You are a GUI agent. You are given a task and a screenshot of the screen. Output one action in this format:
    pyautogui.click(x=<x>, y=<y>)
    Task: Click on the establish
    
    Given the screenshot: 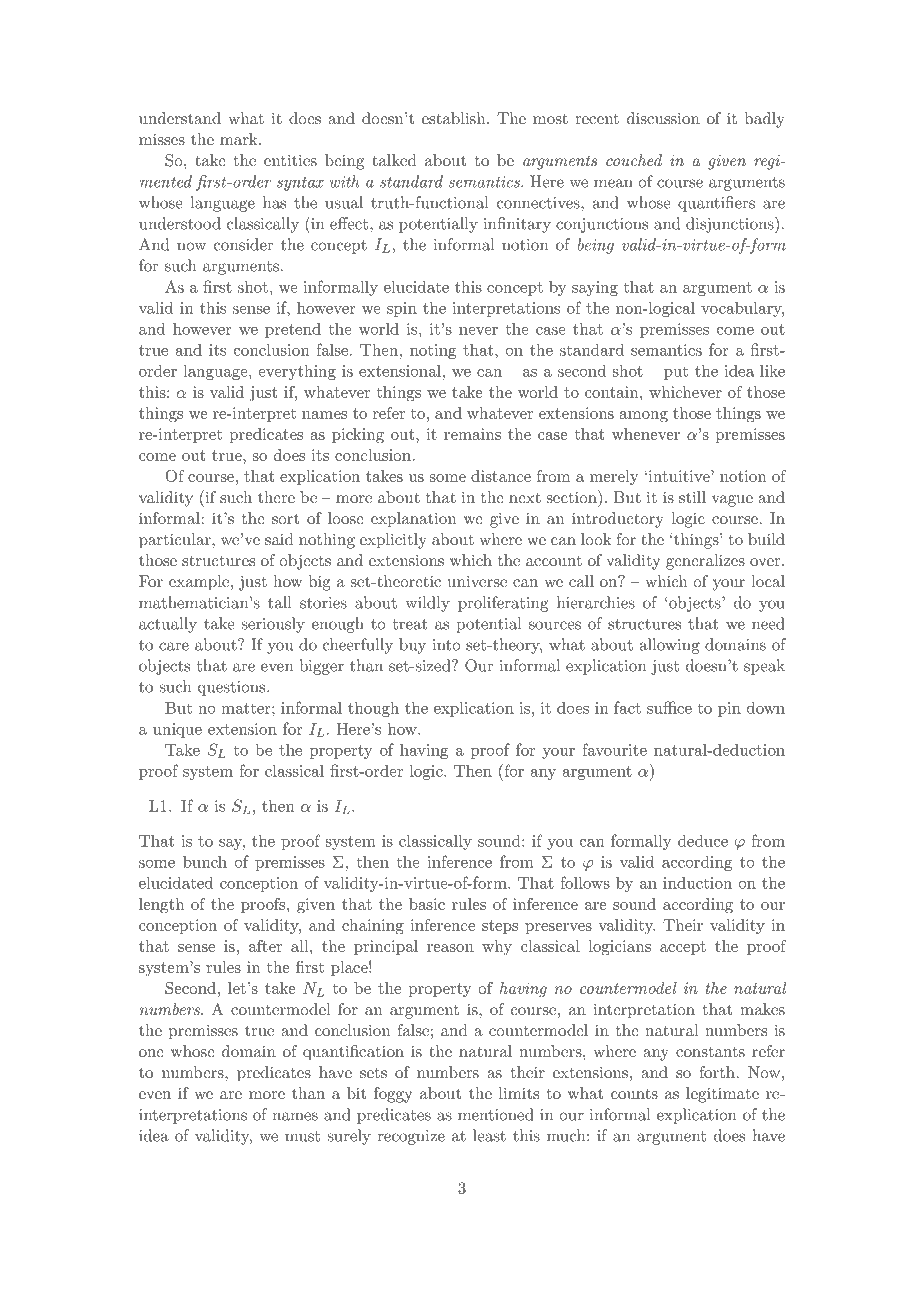 What is the action you would take?
    pyautogui.click(x=455, y=118)
